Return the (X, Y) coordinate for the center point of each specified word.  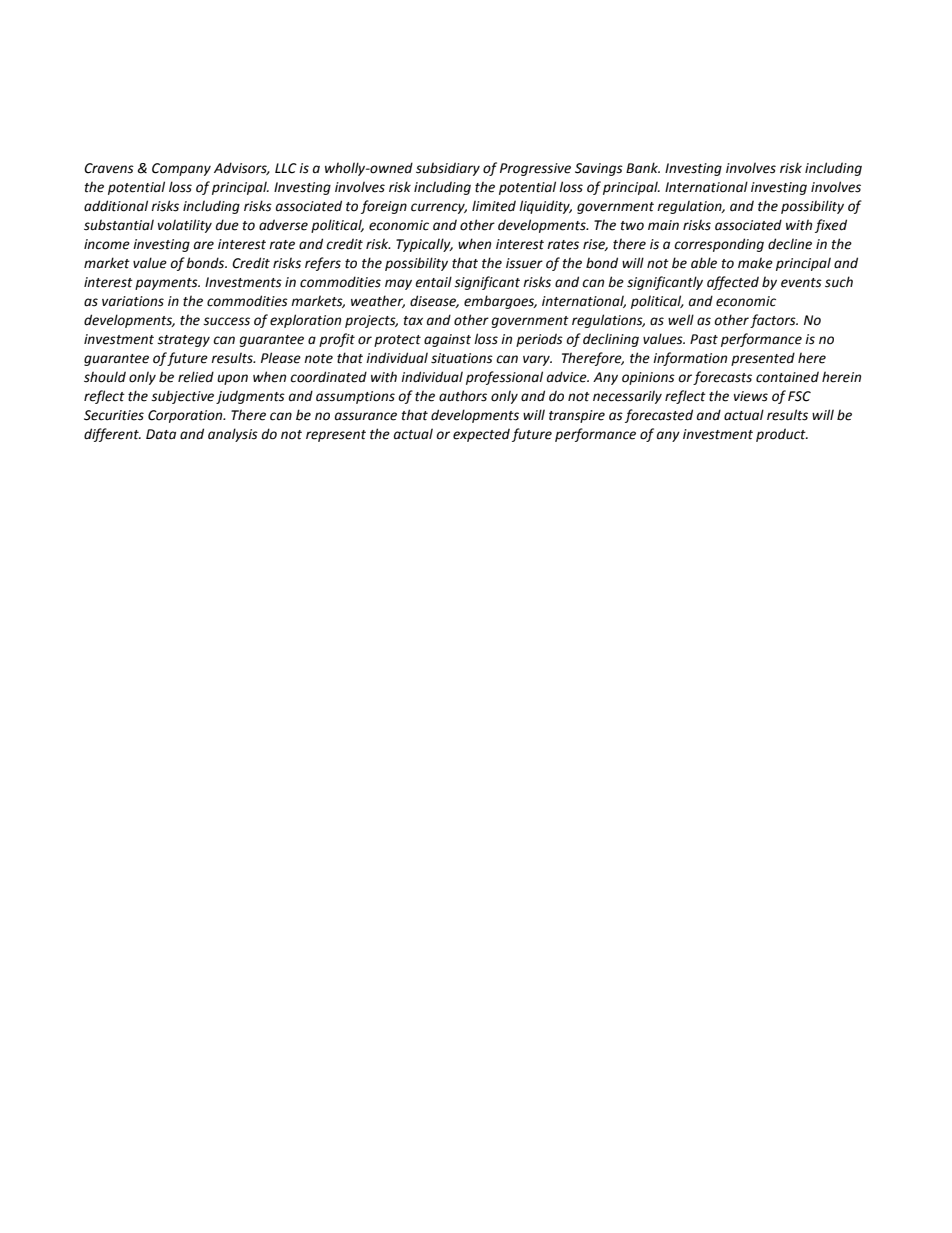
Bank (643, 168)
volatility (185, 226)
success (226, 321)
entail (433, 282)
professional (504, 378)
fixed (831, 226)
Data (161, 434)
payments (167, 284)
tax (413, 321)
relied (196, 377)
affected (733, 283)
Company (181, 169)
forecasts (722, 378)
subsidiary (448, 169)
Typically (424, 245)
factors (774, 321)
